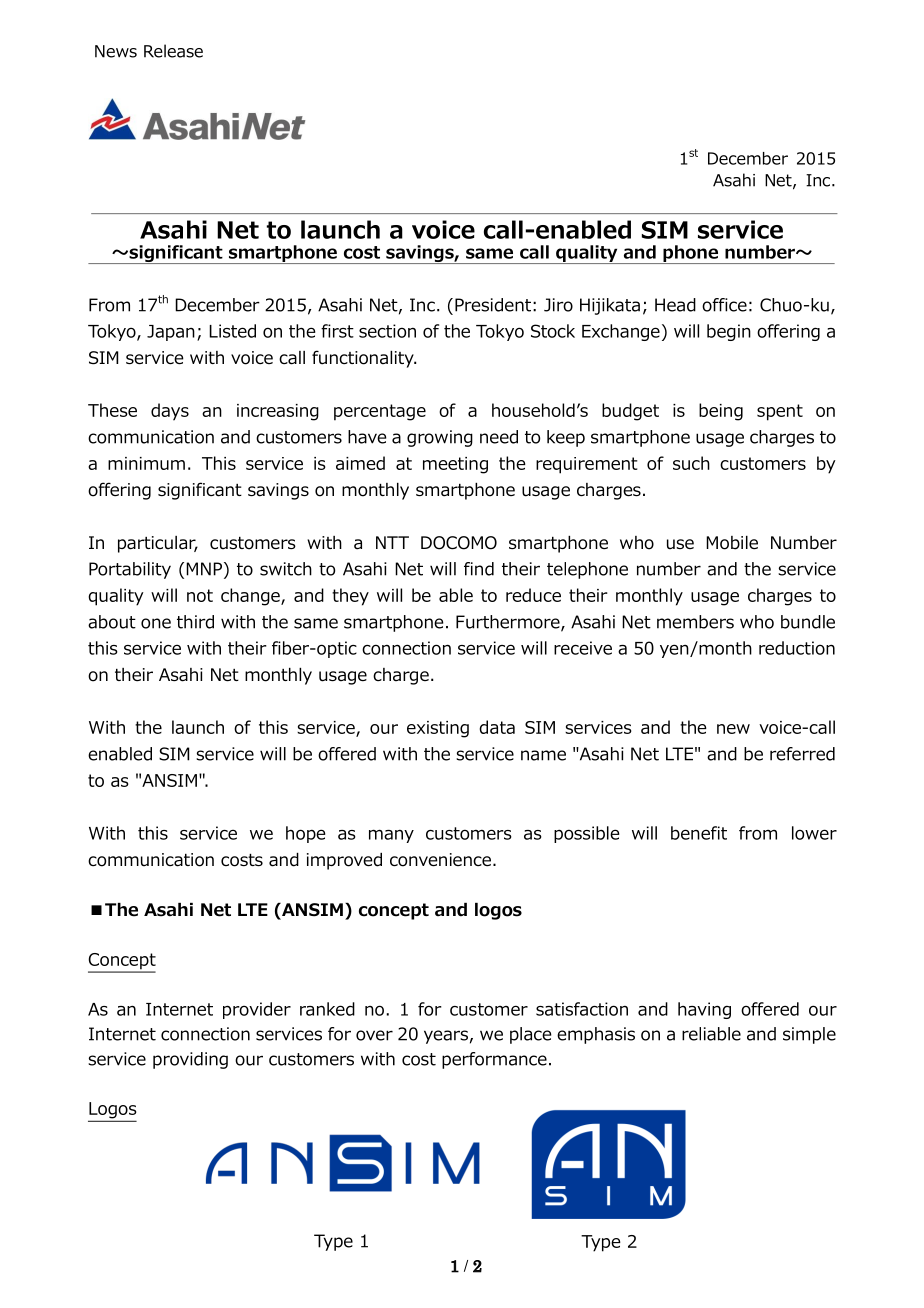 This screenshot has height=1308, width=924. What do you see at coordinates (493, 305) in the screenshot?
I see `President` at bounding box center [493, 305].
